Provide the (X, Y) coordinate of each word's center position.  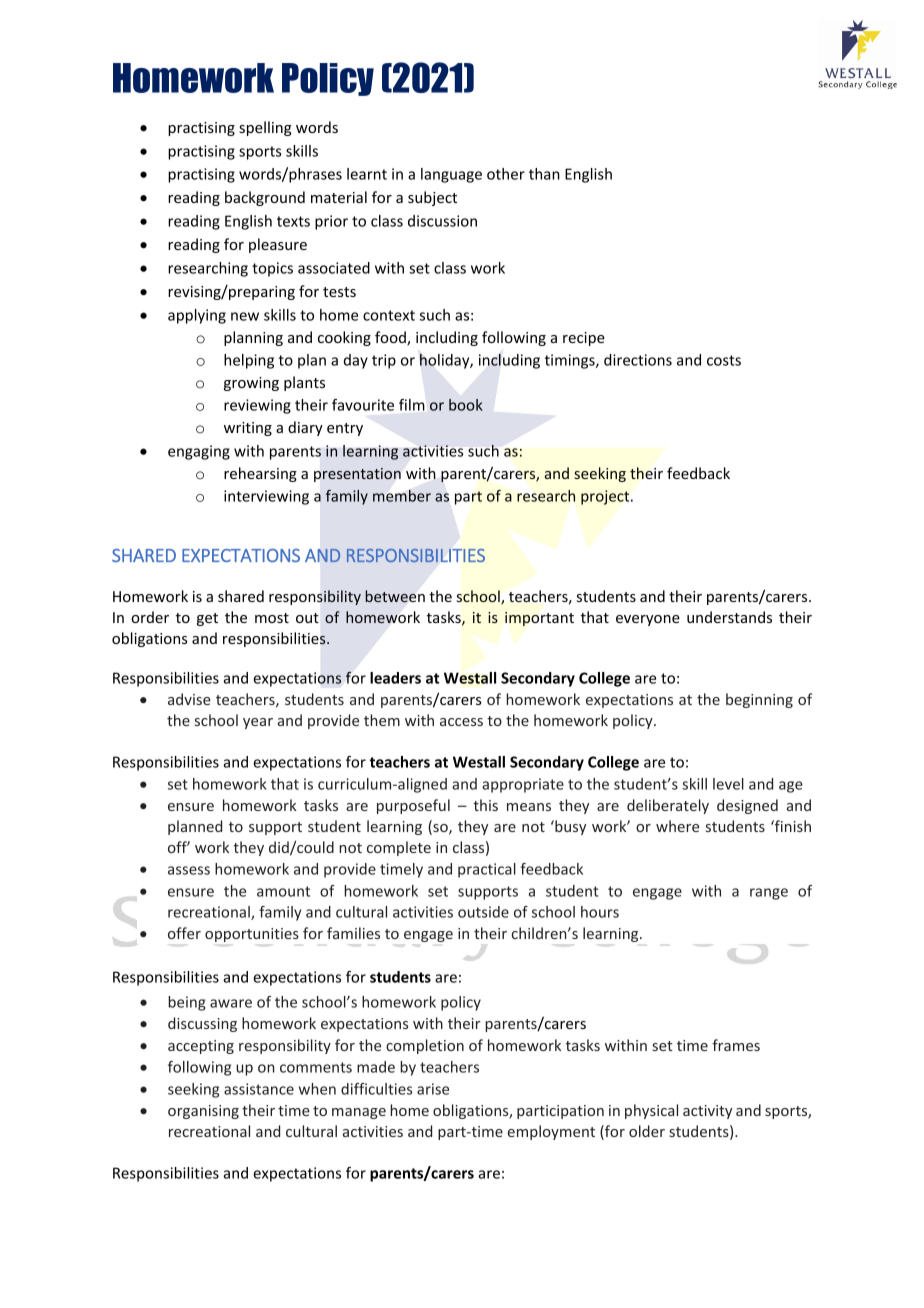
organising (203, 1112)
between (395, 596)
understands (729, 617)
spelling (265, 128)
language (451, 175)
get (207, 619)
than (544, 174)
